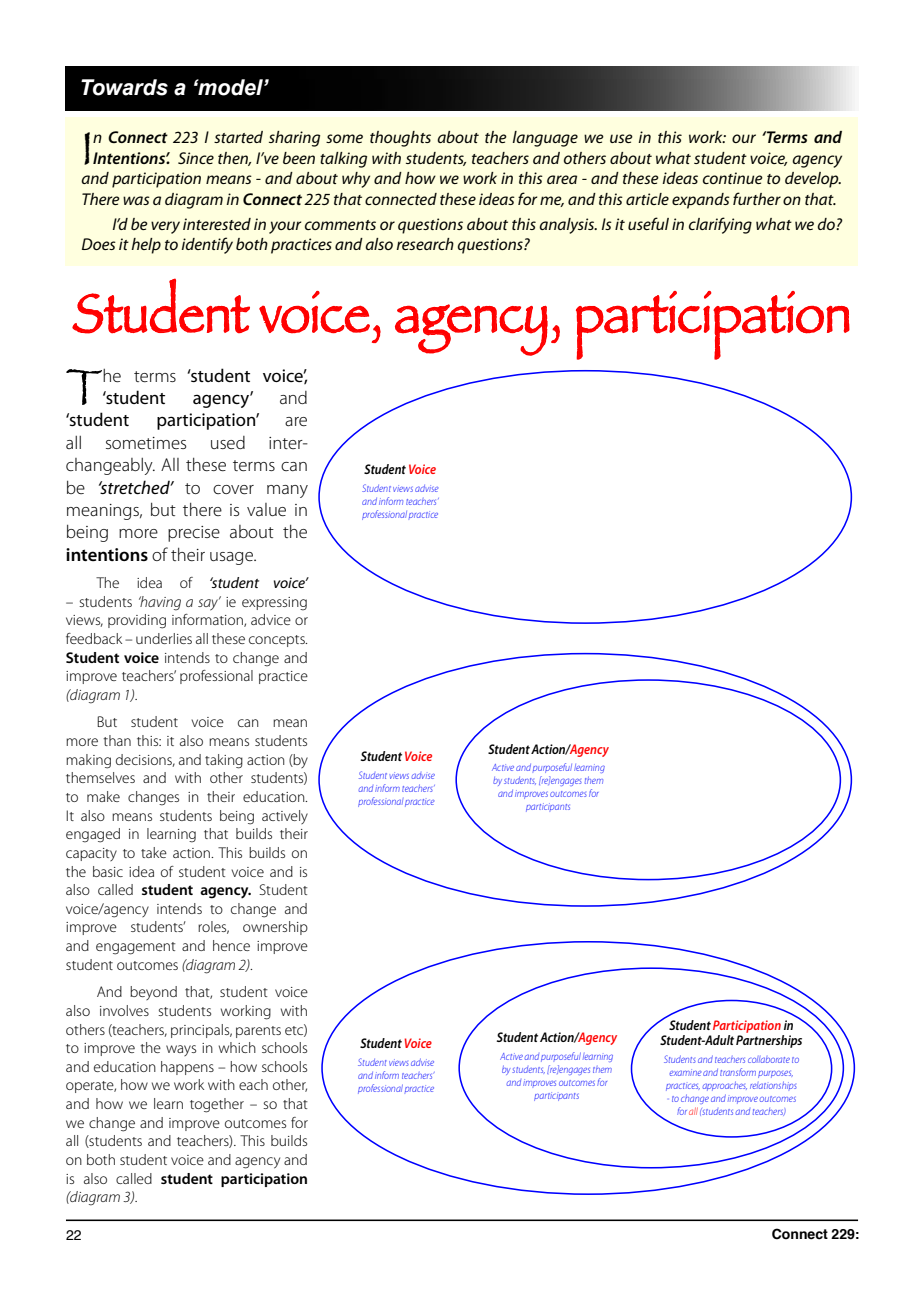 Image resolution: width=924 pixels, height=1308 pixels. I want to click on continue, so click(733, 178).
